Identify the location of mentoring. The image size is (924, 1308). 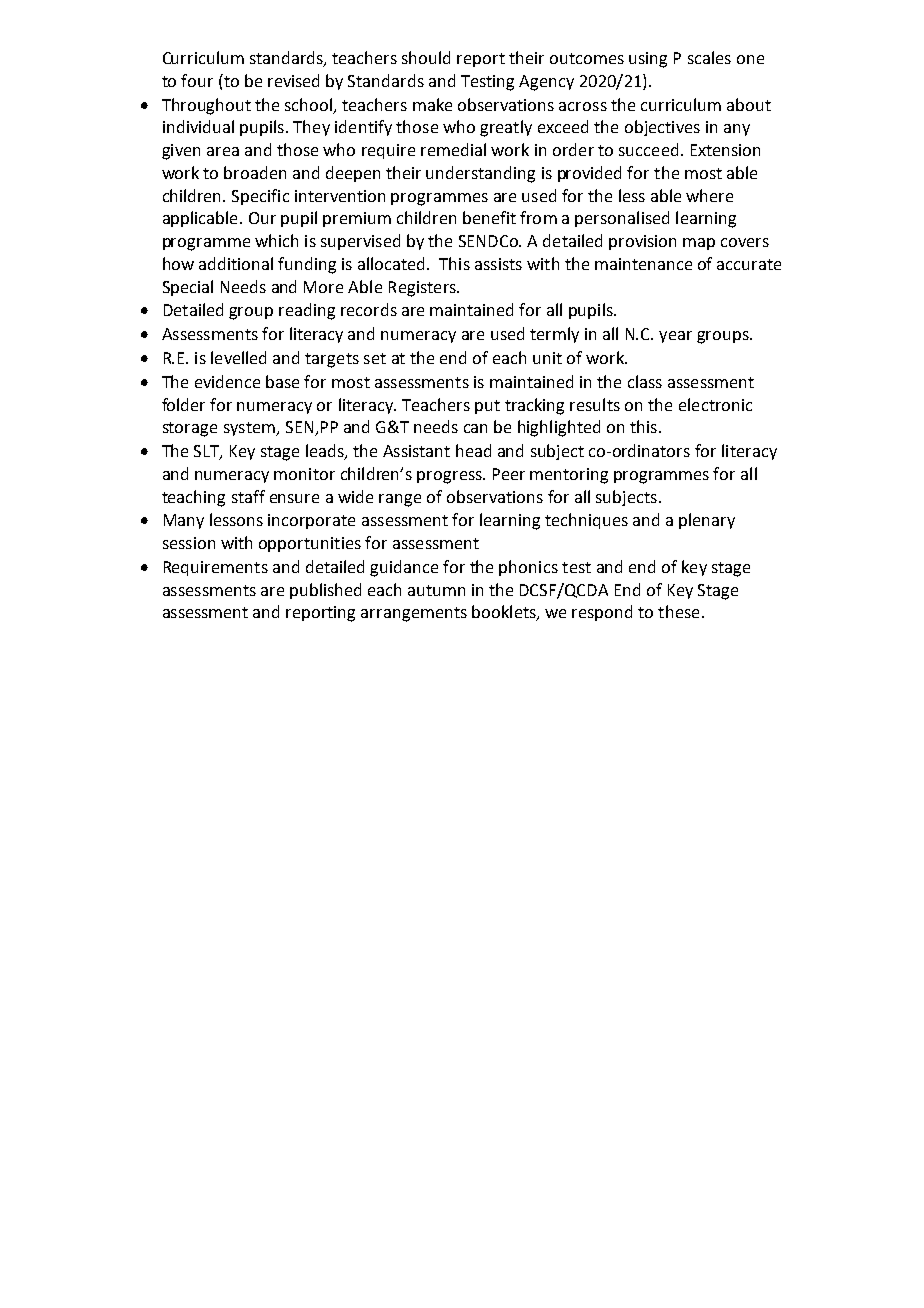
(569, 476).
